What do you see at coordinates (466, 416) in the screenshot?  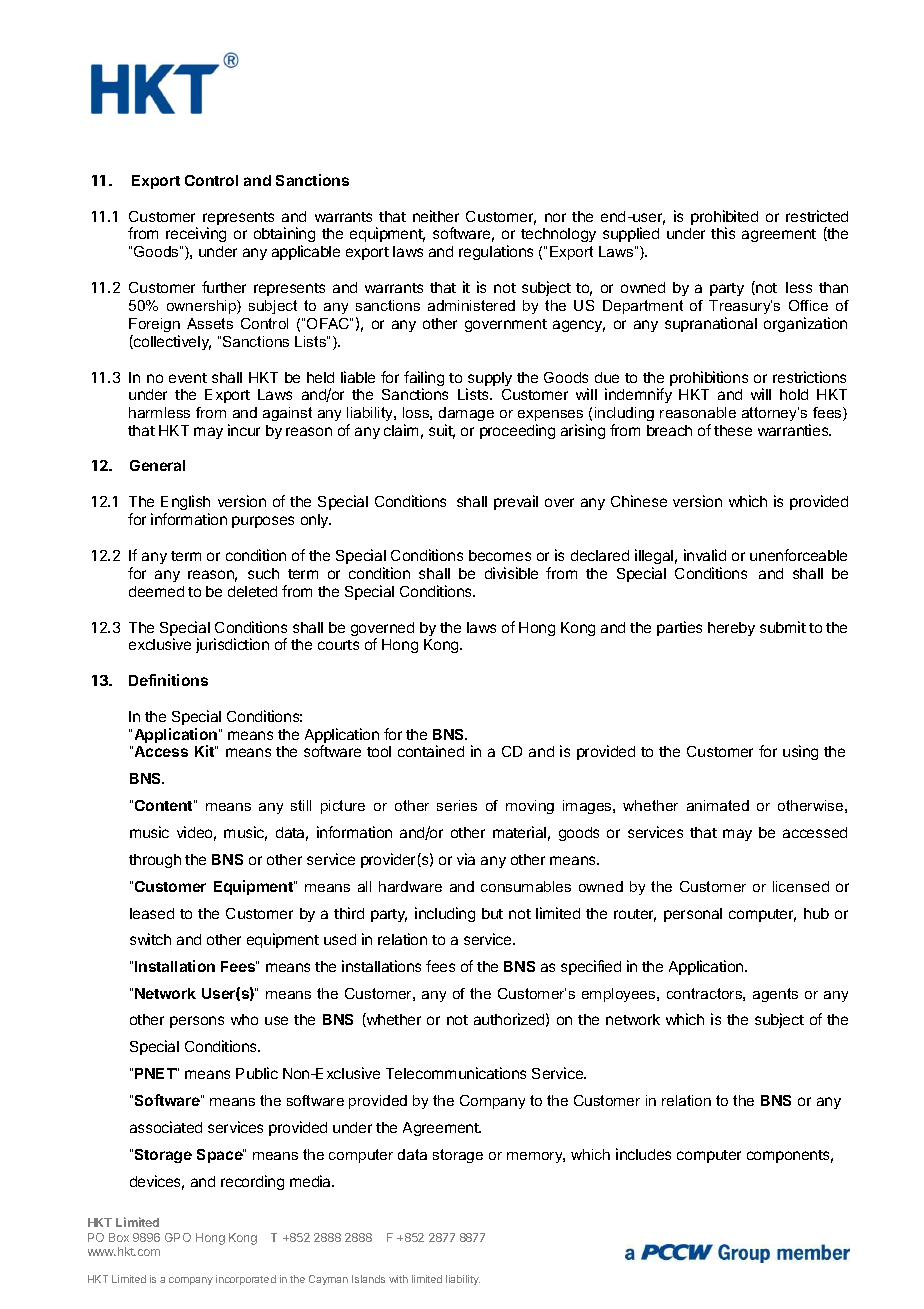 I see `damage` at bounding box center [466, 416].
